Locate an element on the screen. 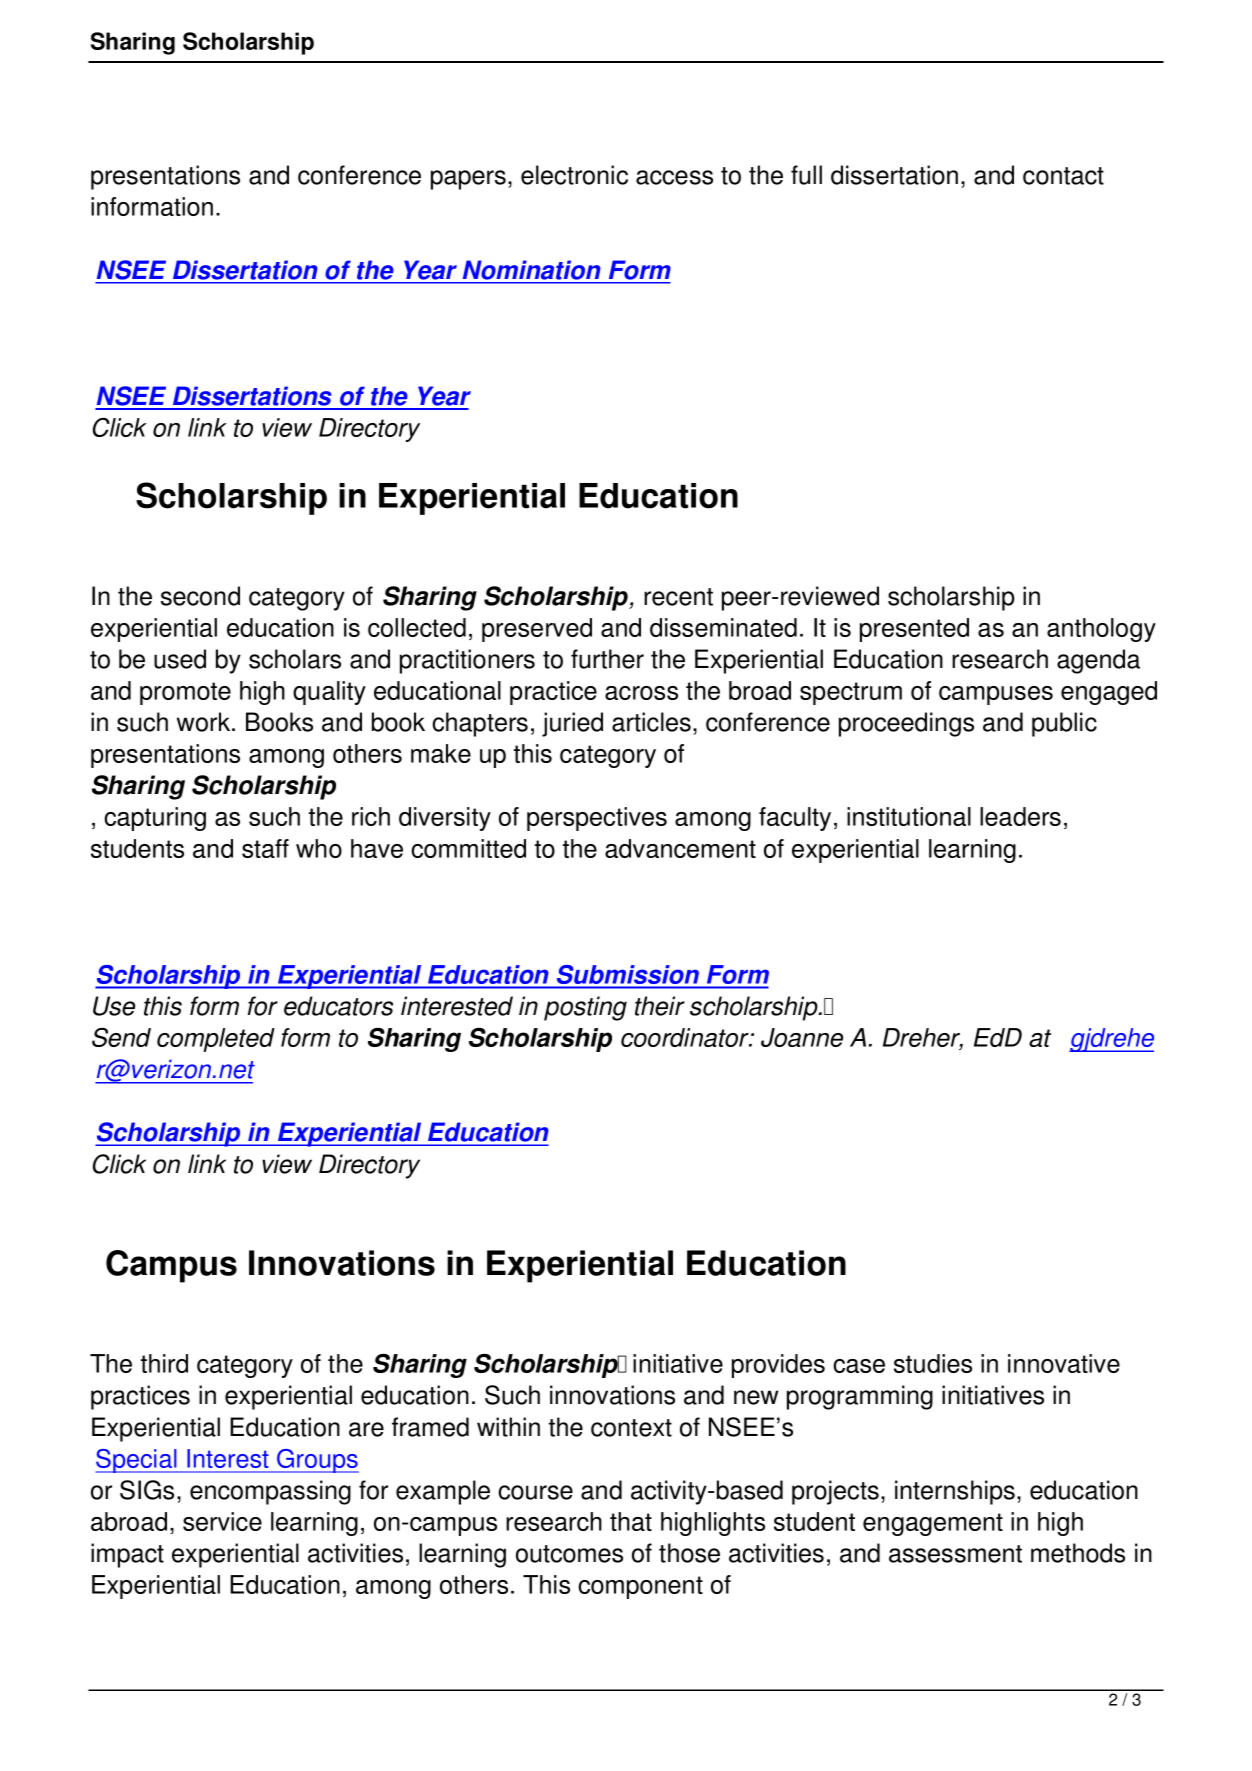  presented is located at coordinates (914, 630).
